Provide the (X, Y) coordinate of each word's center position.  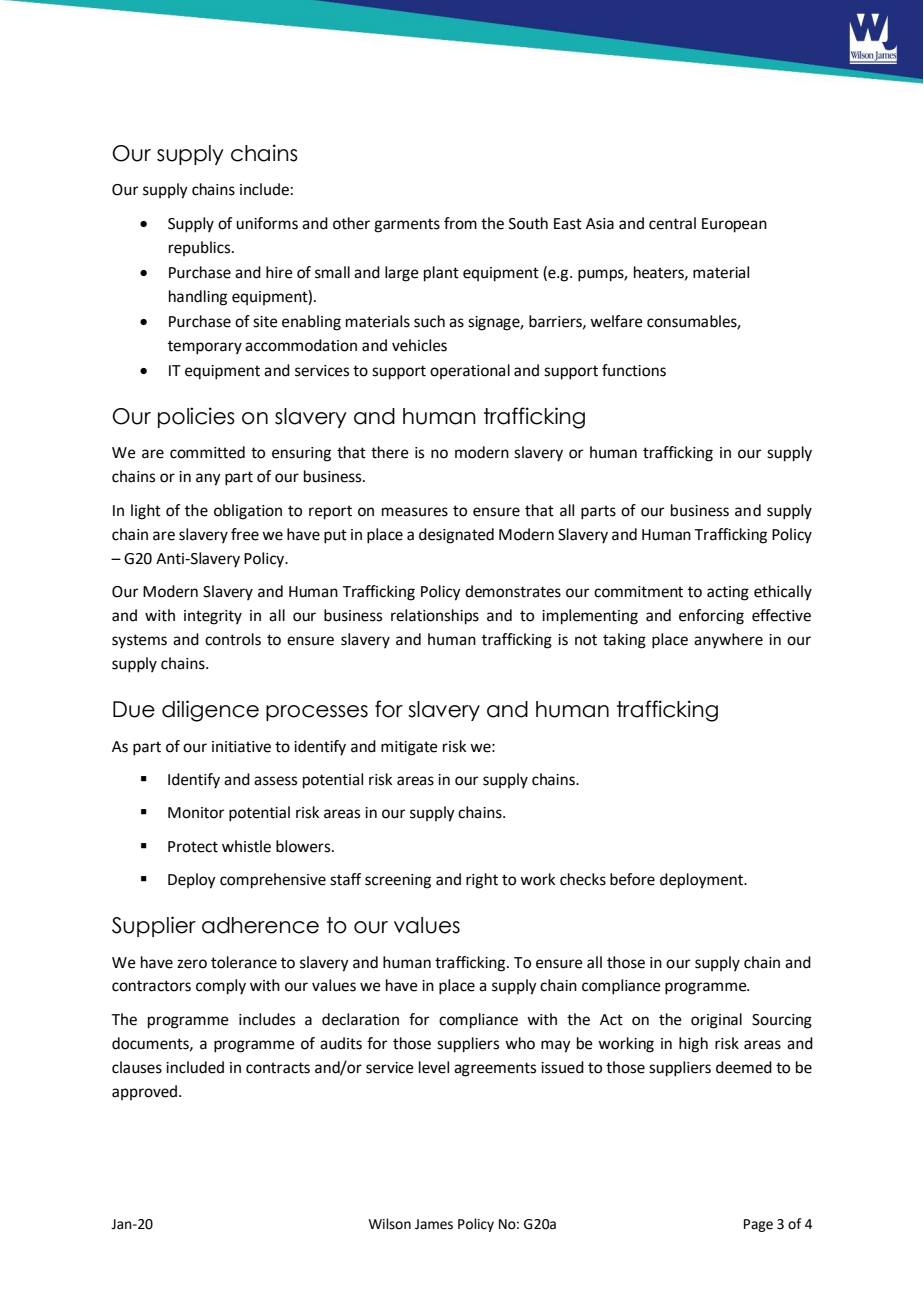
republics (201, 248)
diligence (210, 711)
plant (441, 274)
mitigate (409, 748)
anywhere (728, 641)
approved (146, 1092)
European (734, 225)
